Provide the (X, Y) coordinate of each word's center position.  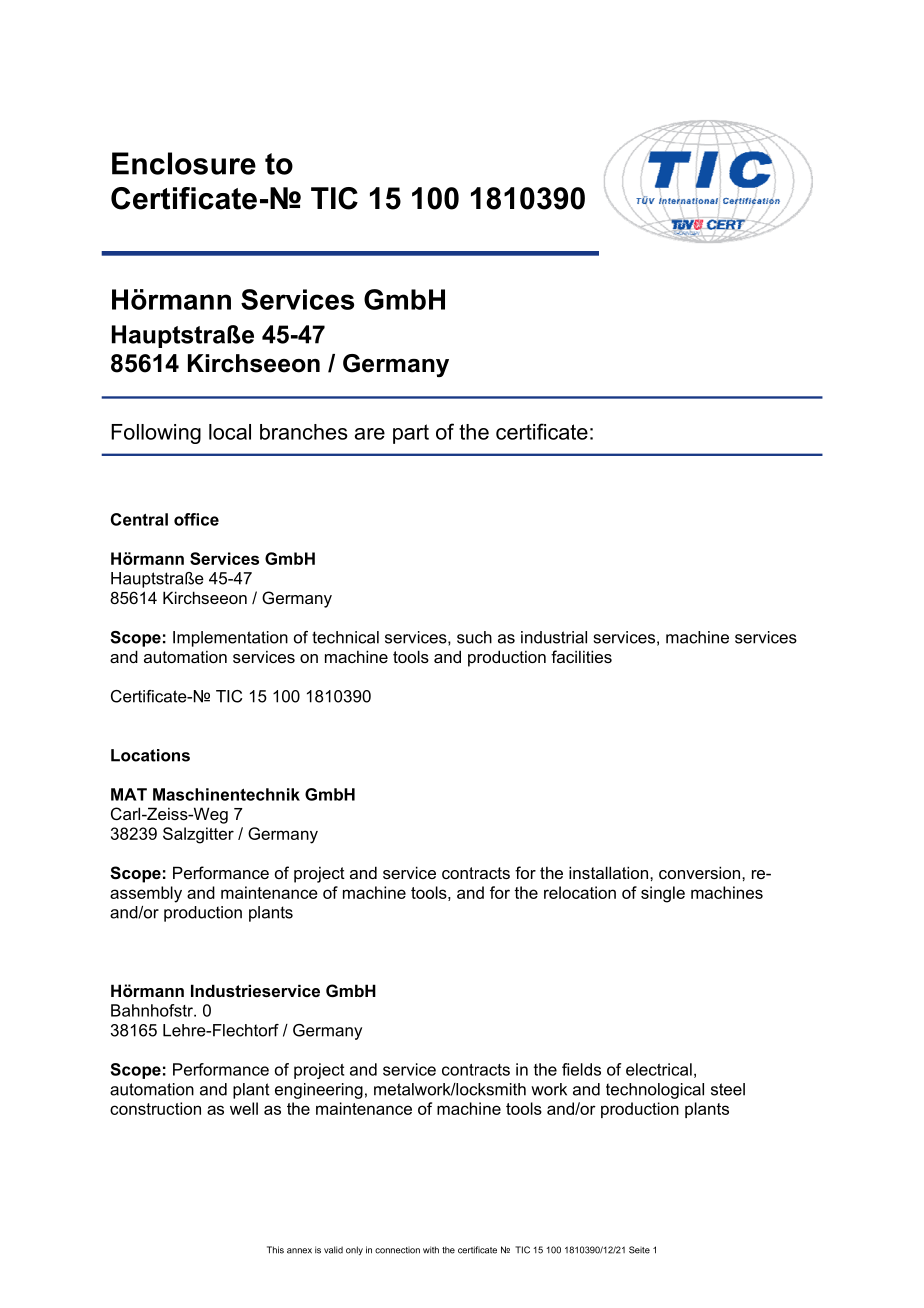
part (411, 434)
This (275, 1250)
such (474, 637)
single (663, 894)
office (196, 519)
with (431, 1250)
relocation (580, 892)
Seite (639, 1250)
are (370, 434)
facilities (581, 656)
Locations (150, 755)
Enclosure (184, 163)
